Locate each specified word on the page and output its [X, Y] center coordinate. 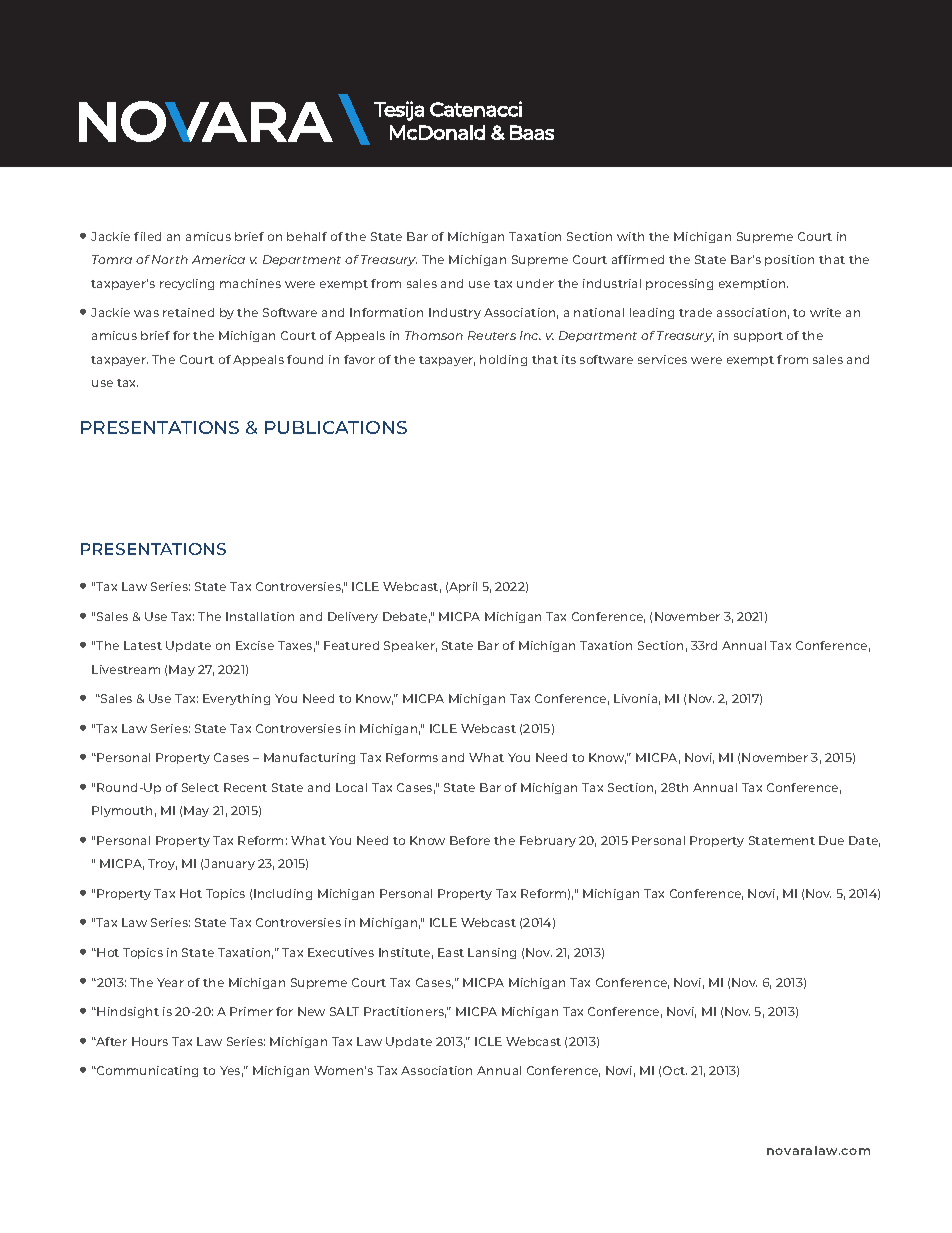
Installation [260, 616]
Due [831, 840]
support [758, 337]
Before [470, 840]
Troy [162, 864]
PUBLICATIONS [336, 427]
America [218, 259]
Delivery [353, 617]
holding [503, 360]
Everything [236, 699]
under [535, 283]
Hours [150, 1041]
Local [351, 787]
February [548, 841]
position [789, 260]
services [662, 359]
